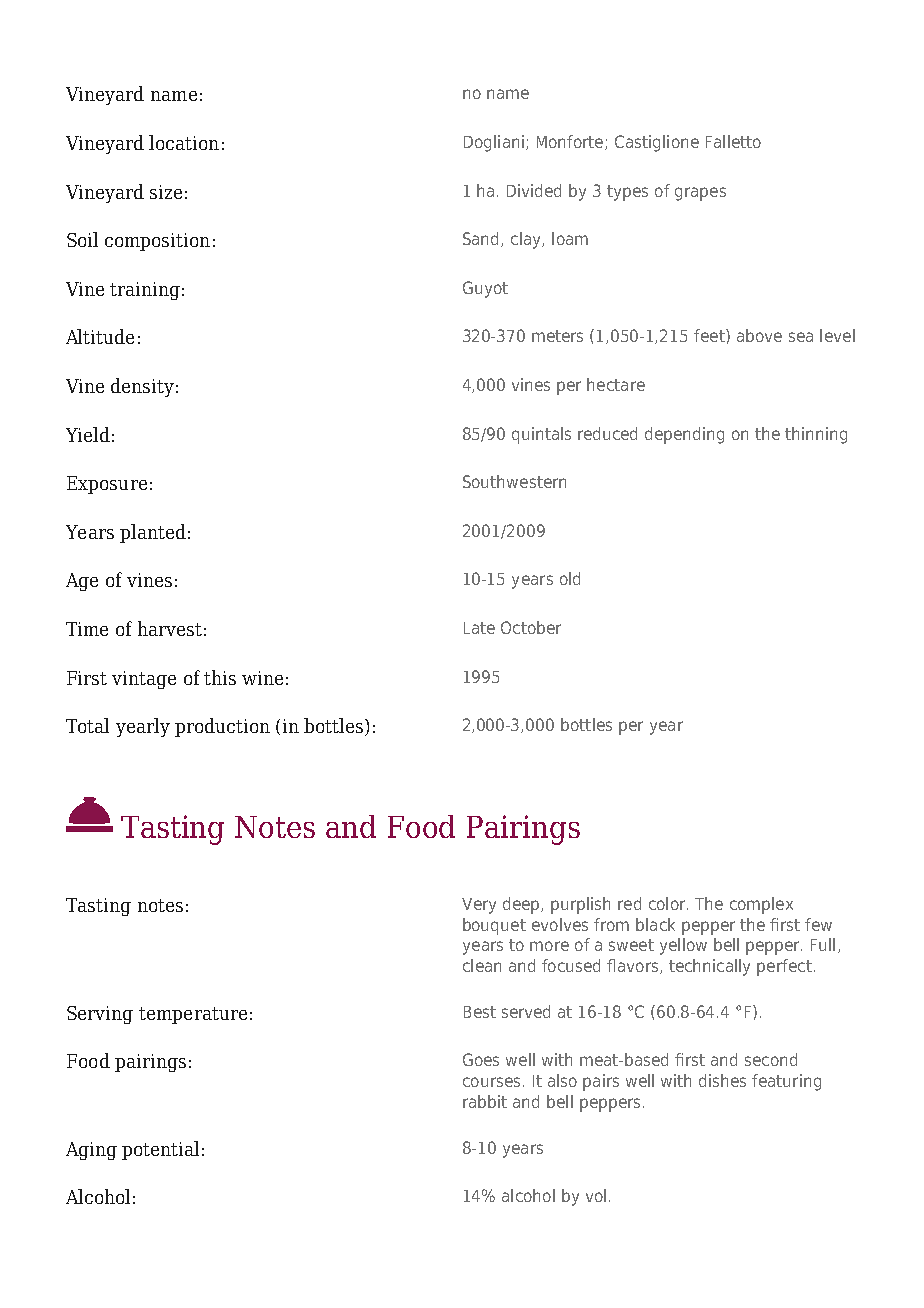 The height and width of the page is (1308, 924). I want to click on dishes, so click(722, 1080).
